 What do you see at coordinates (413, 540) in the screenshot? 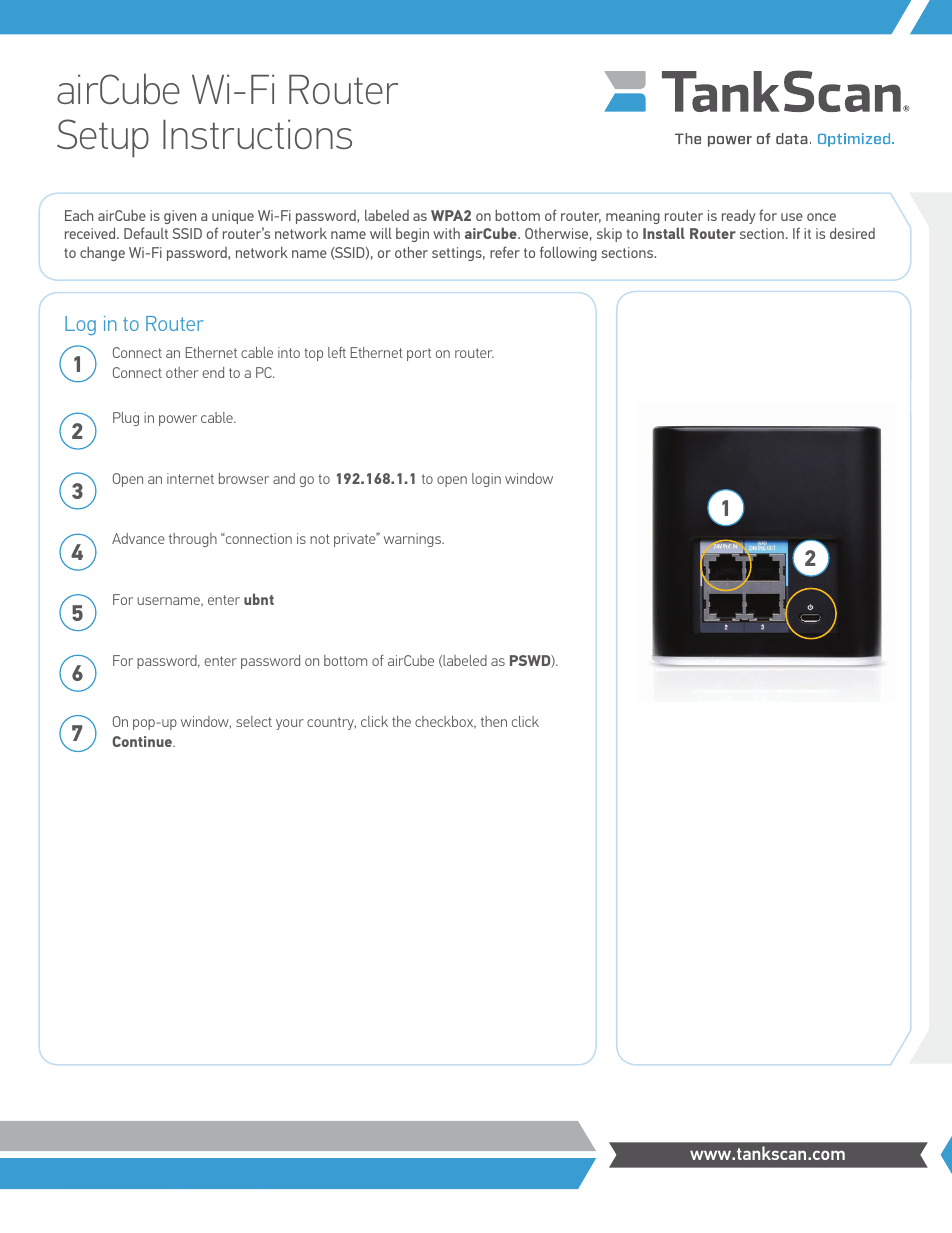
I see `warnings` at bounding box center [413, 540].
